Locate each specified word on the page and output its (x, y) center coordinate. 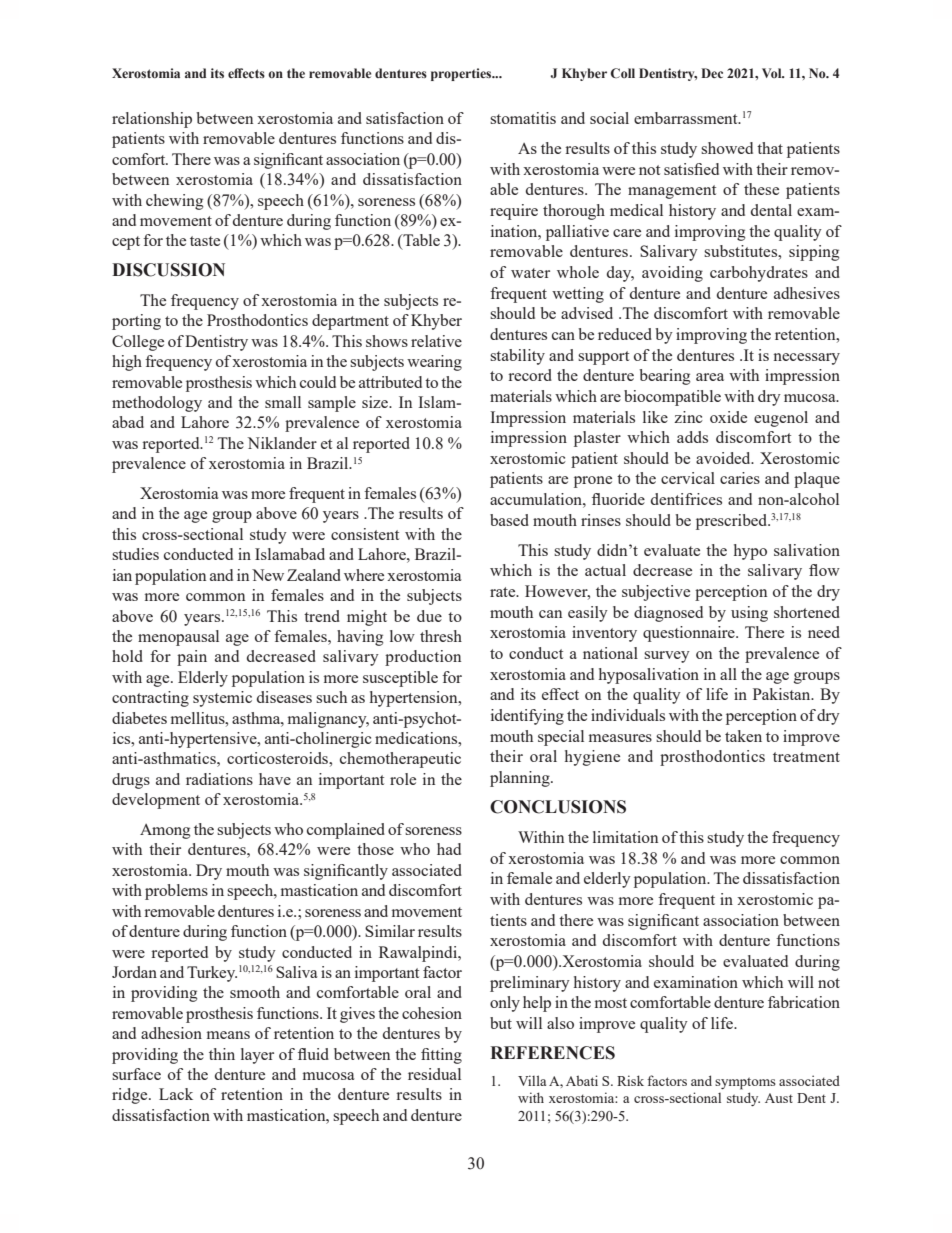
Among (165, 831)
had (449, 849)
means (228, 1035)
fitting (441, 1056)
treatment (806, 757)
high (127, 363)
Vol (773, 73)
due (429, 616)
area (710, 377)
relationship (152, 120)
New (268, 575)
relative (436, 341)
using (749, 614)
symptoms (745, 1083)
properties (462, 74)
